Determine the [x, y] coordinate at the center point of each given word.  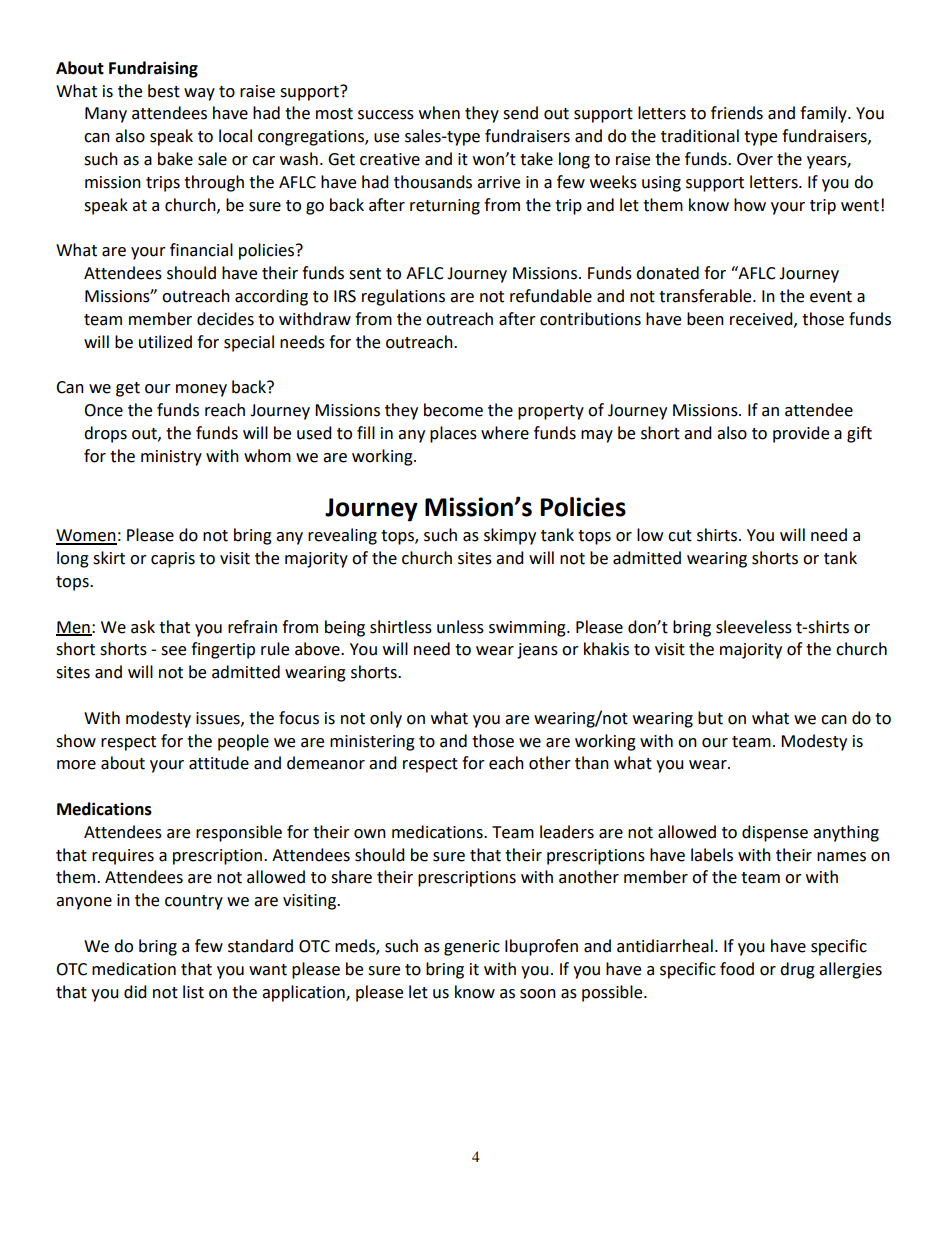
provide [801, 434]
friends [737, 113]
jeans [537, 651]
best [164, 91]
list [193, 992]
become [453, 410]
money [201, 390]
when [439, 113]
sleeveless [754, 627]
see [173, 651]
